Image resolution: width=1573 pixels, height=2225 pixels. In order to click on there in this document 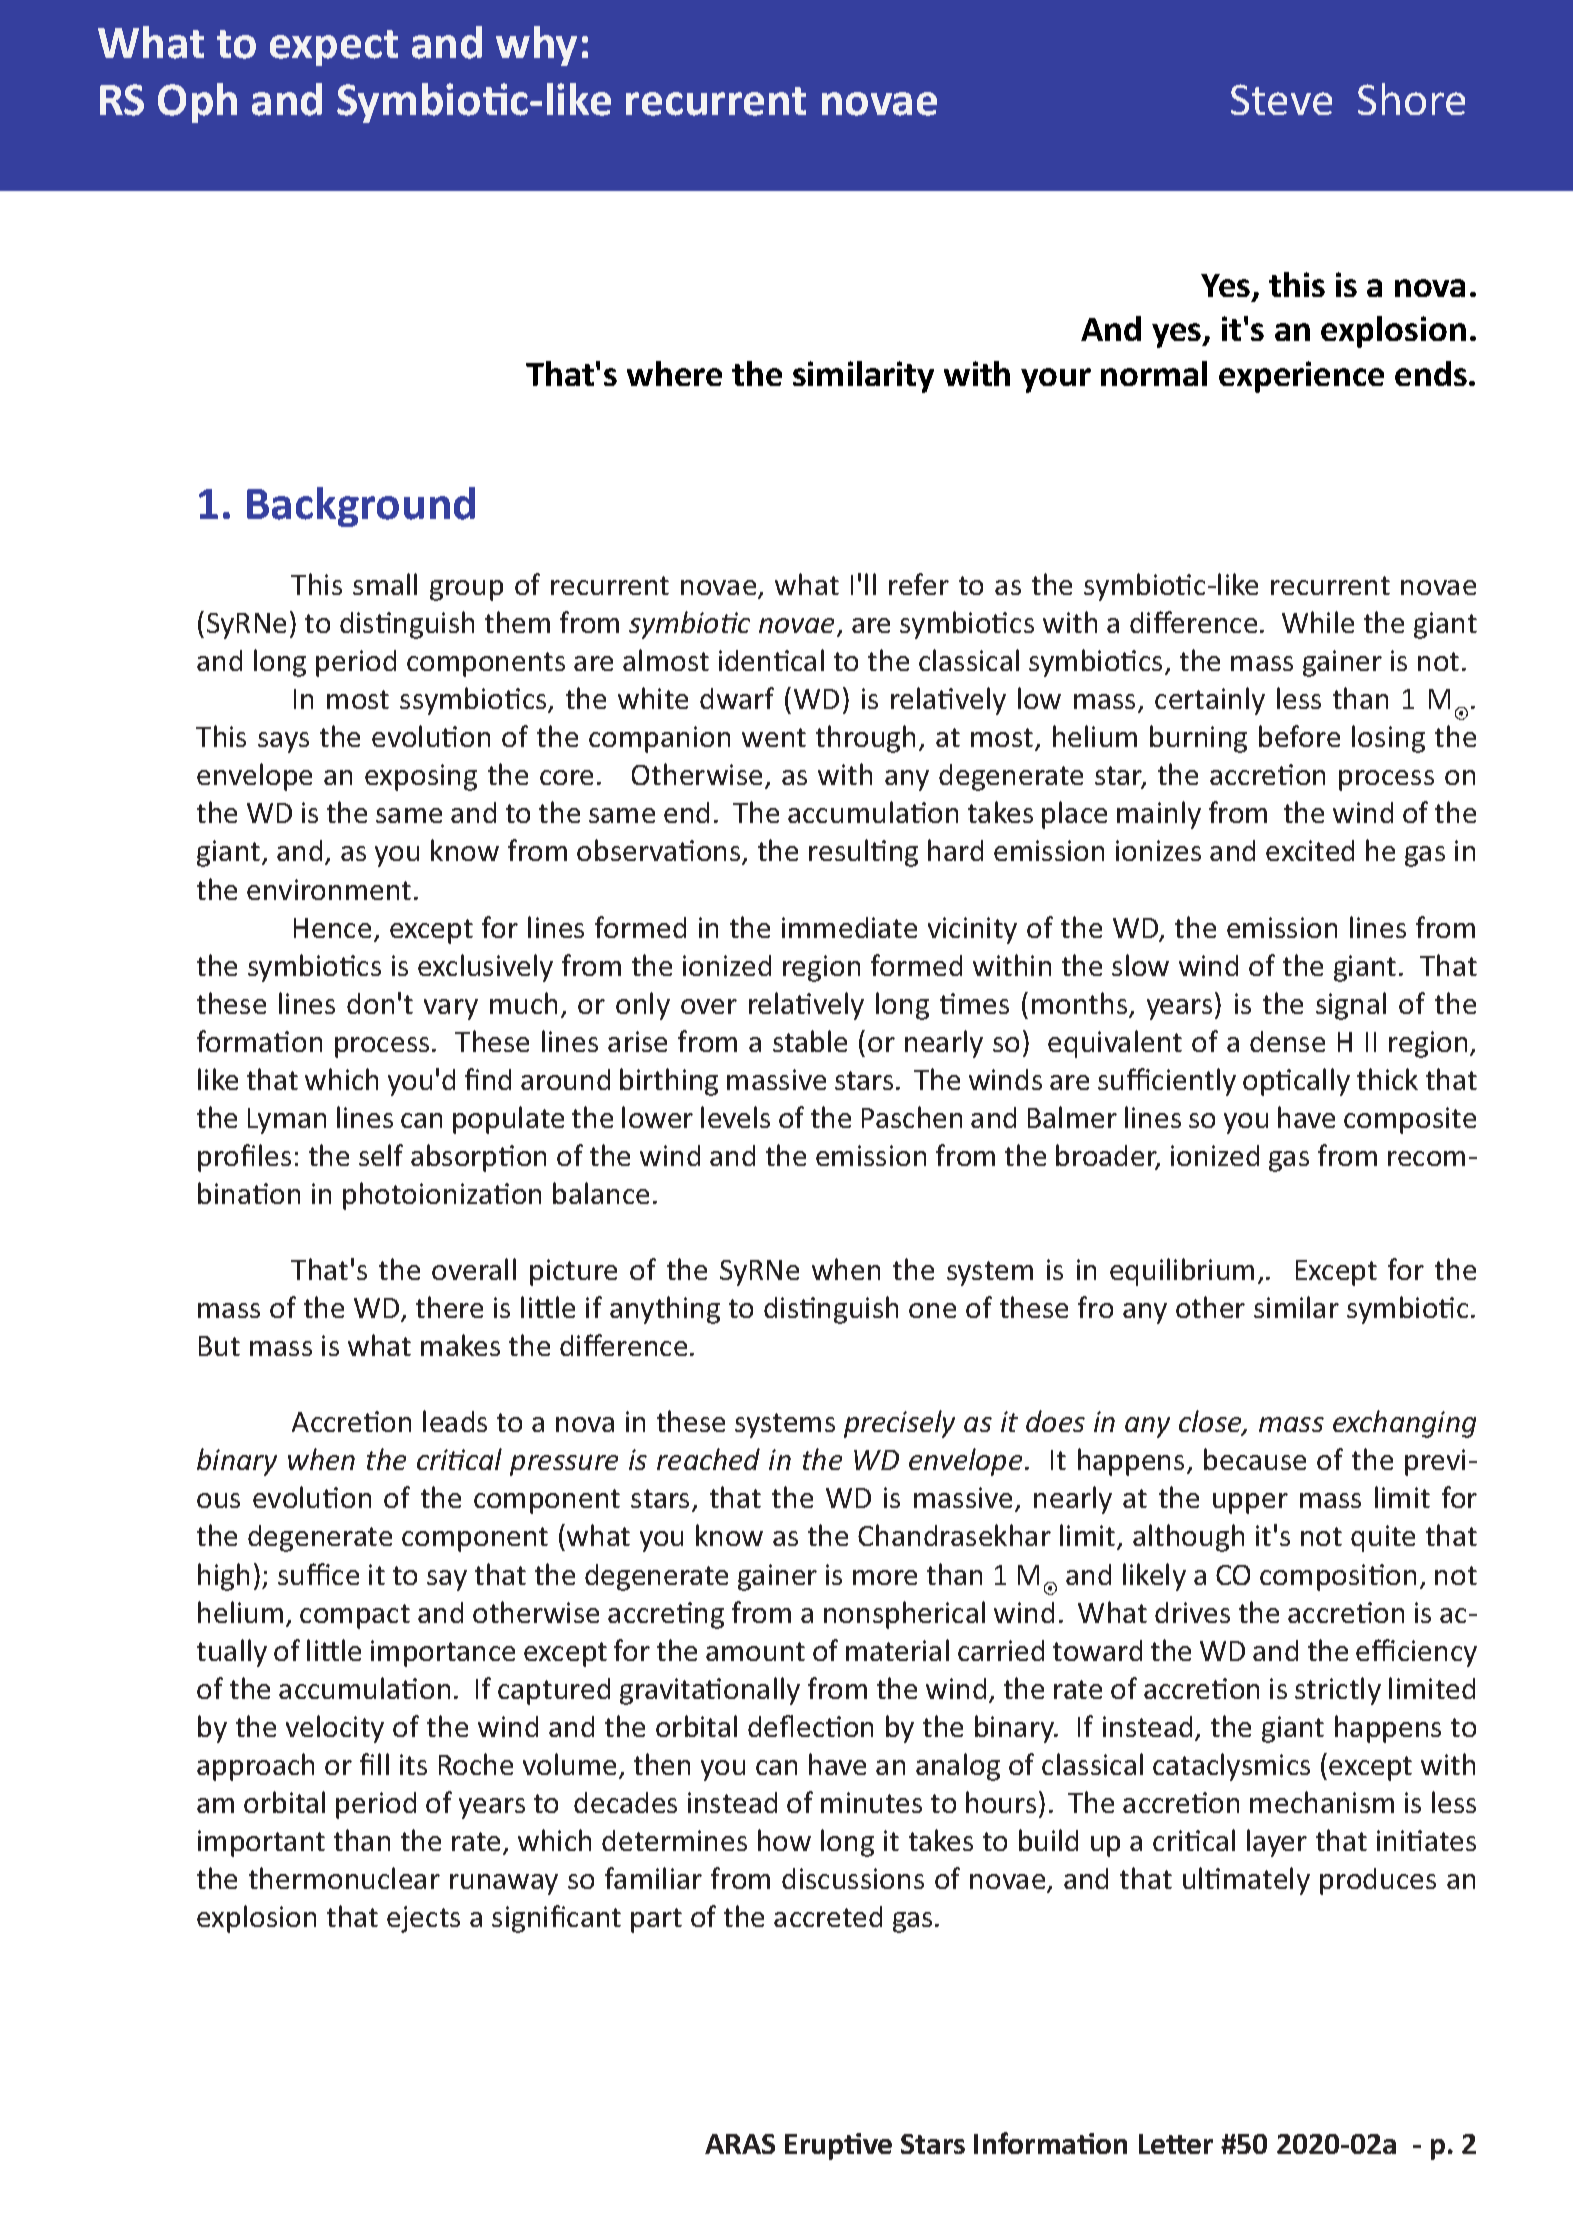, I will do `click(449, 1307)`.
